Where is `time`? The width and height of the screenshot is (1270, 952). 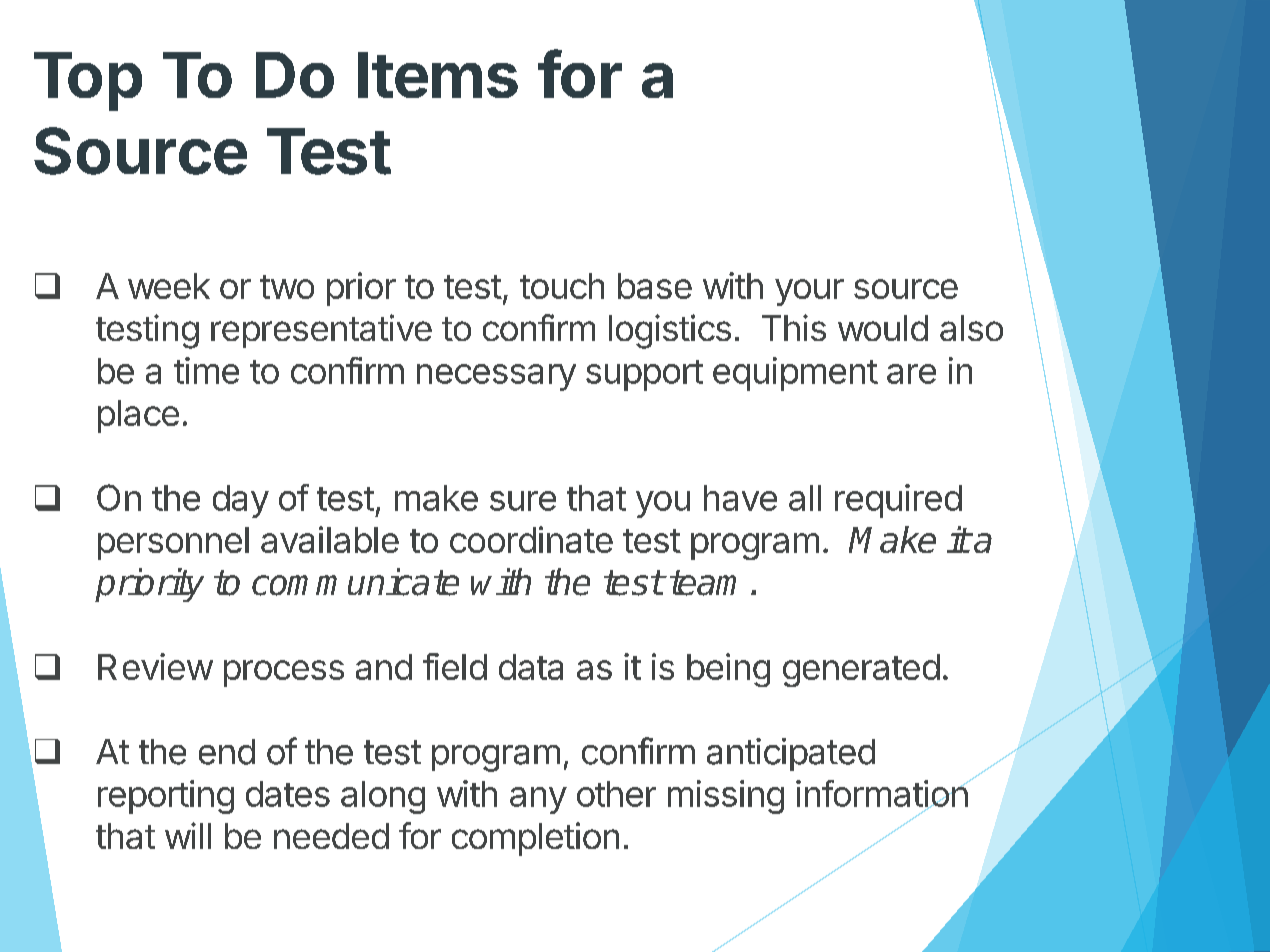
time is located at coordinates (206, 370).
